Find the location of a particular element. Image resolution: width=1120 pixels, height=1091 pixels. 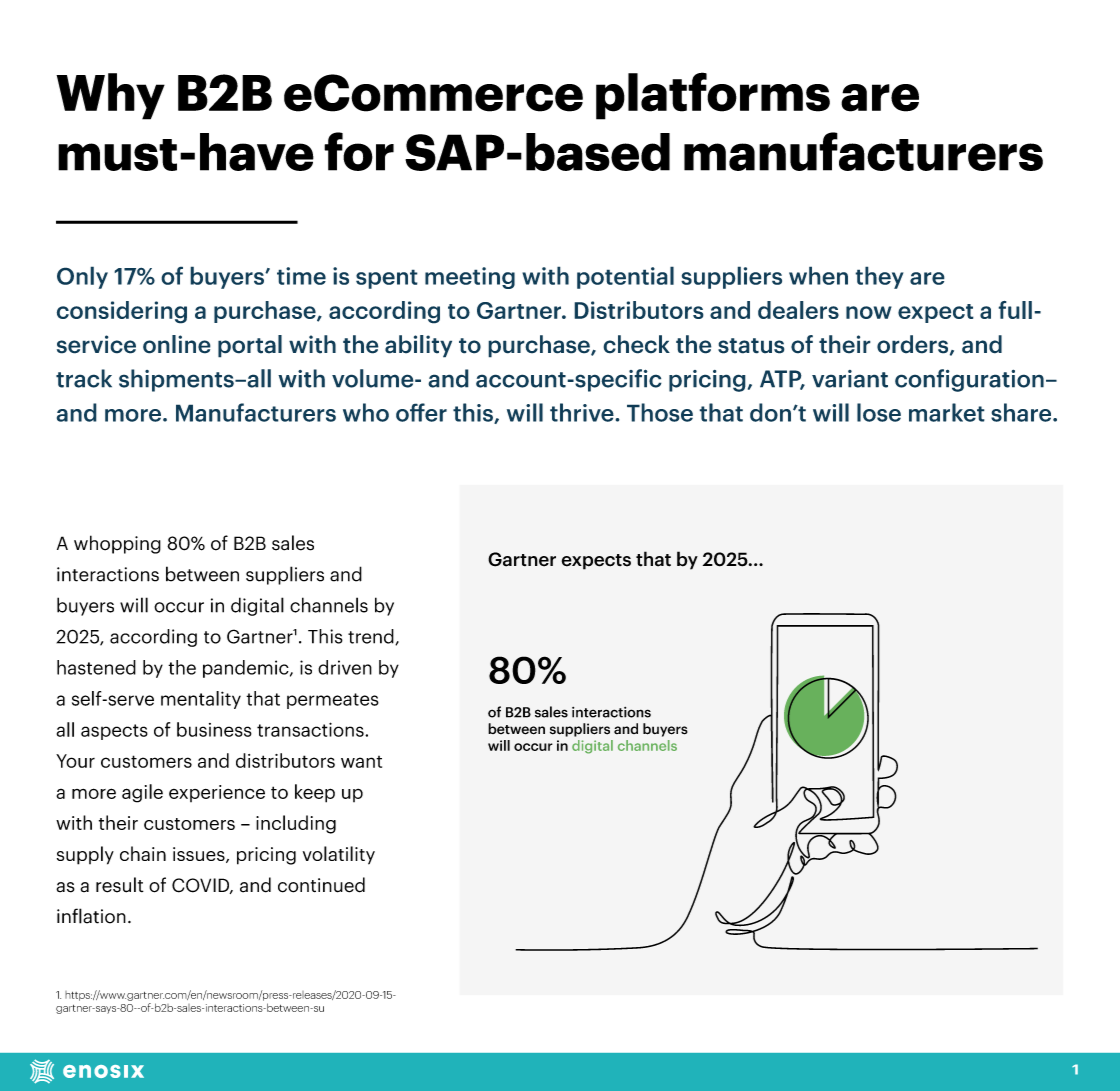

platforms is located at coordinates (713, 96).
